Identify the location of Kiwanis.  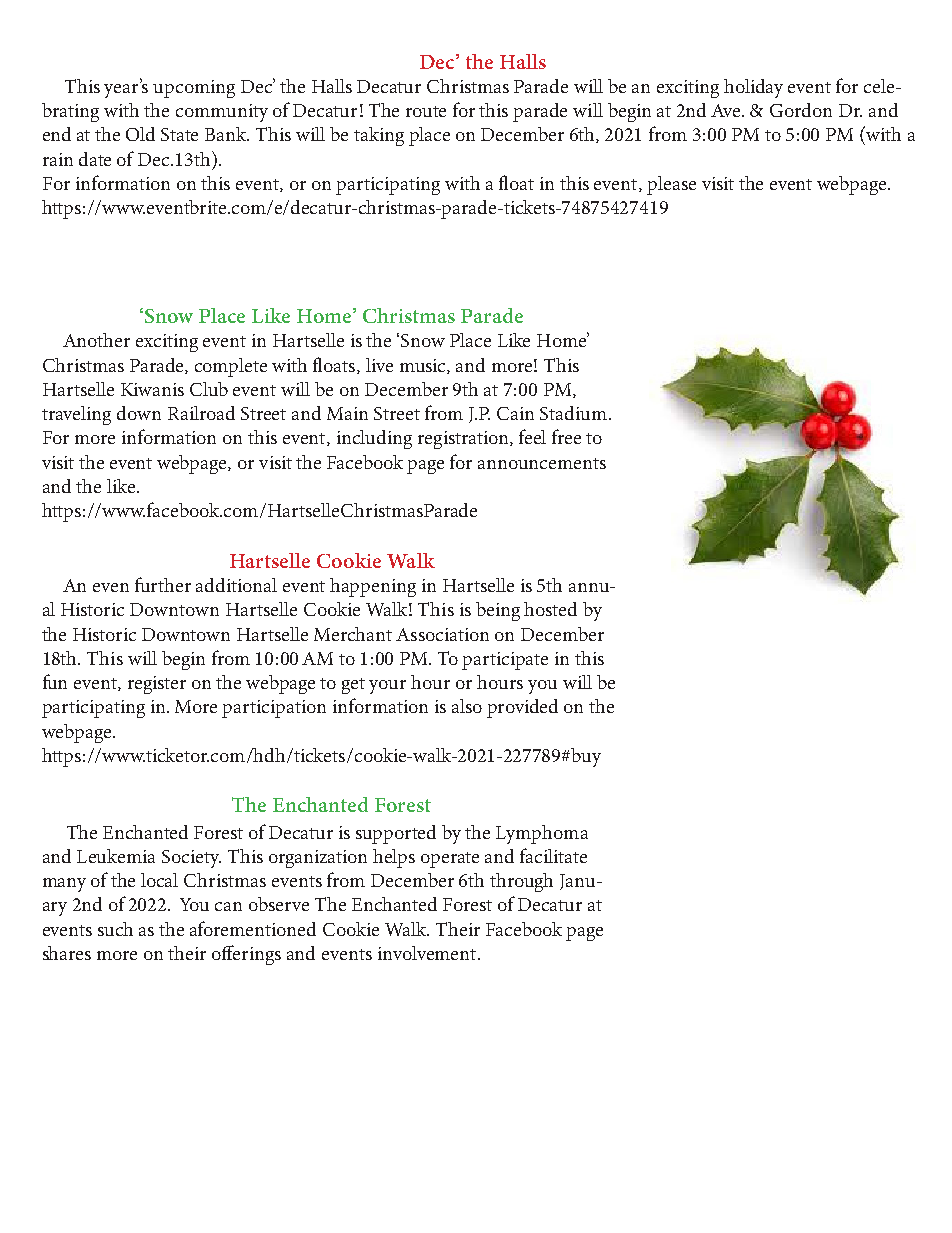
(152, 389).
